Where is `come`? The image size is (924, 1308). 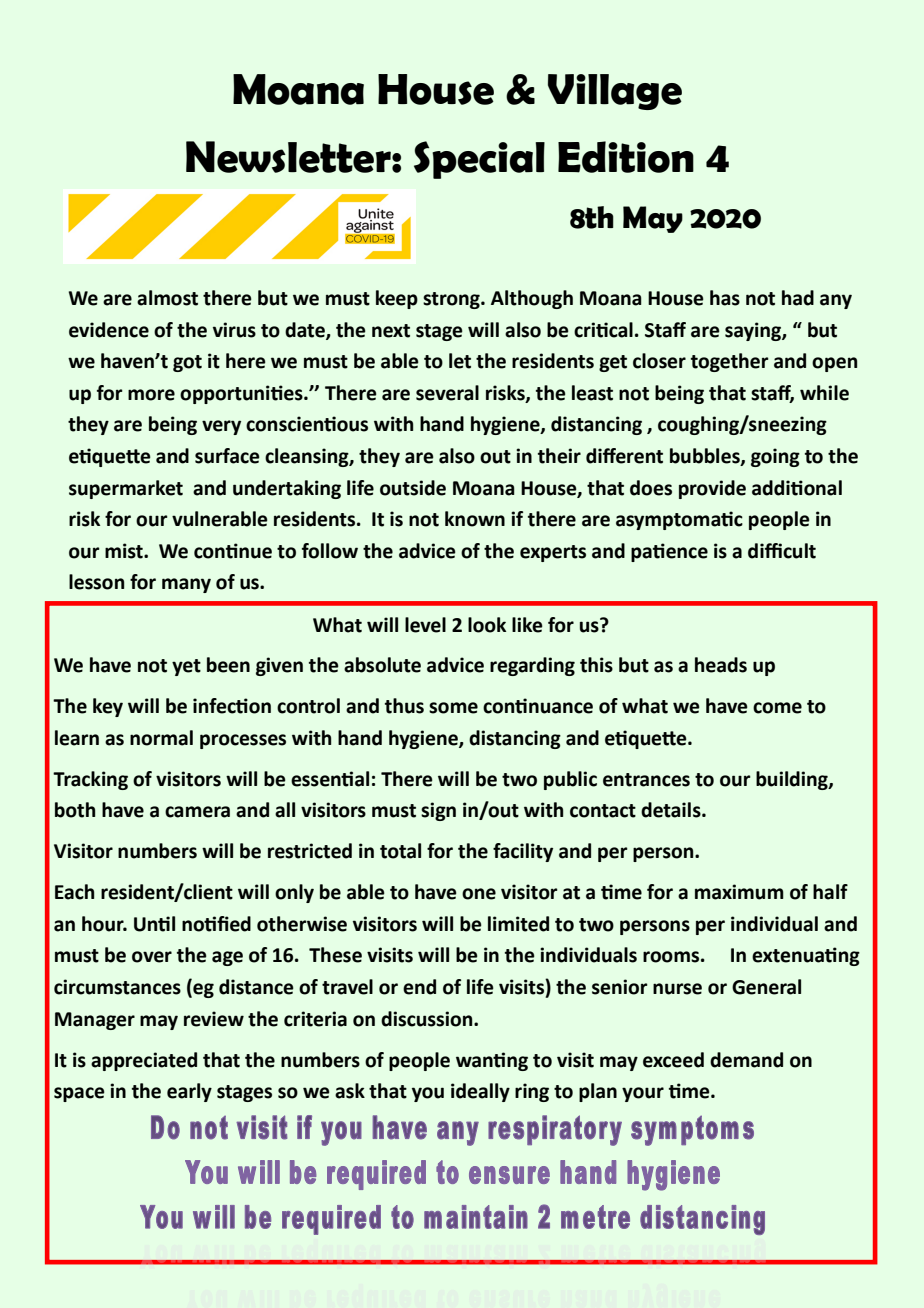
come is located at coordinates (777, 708).
